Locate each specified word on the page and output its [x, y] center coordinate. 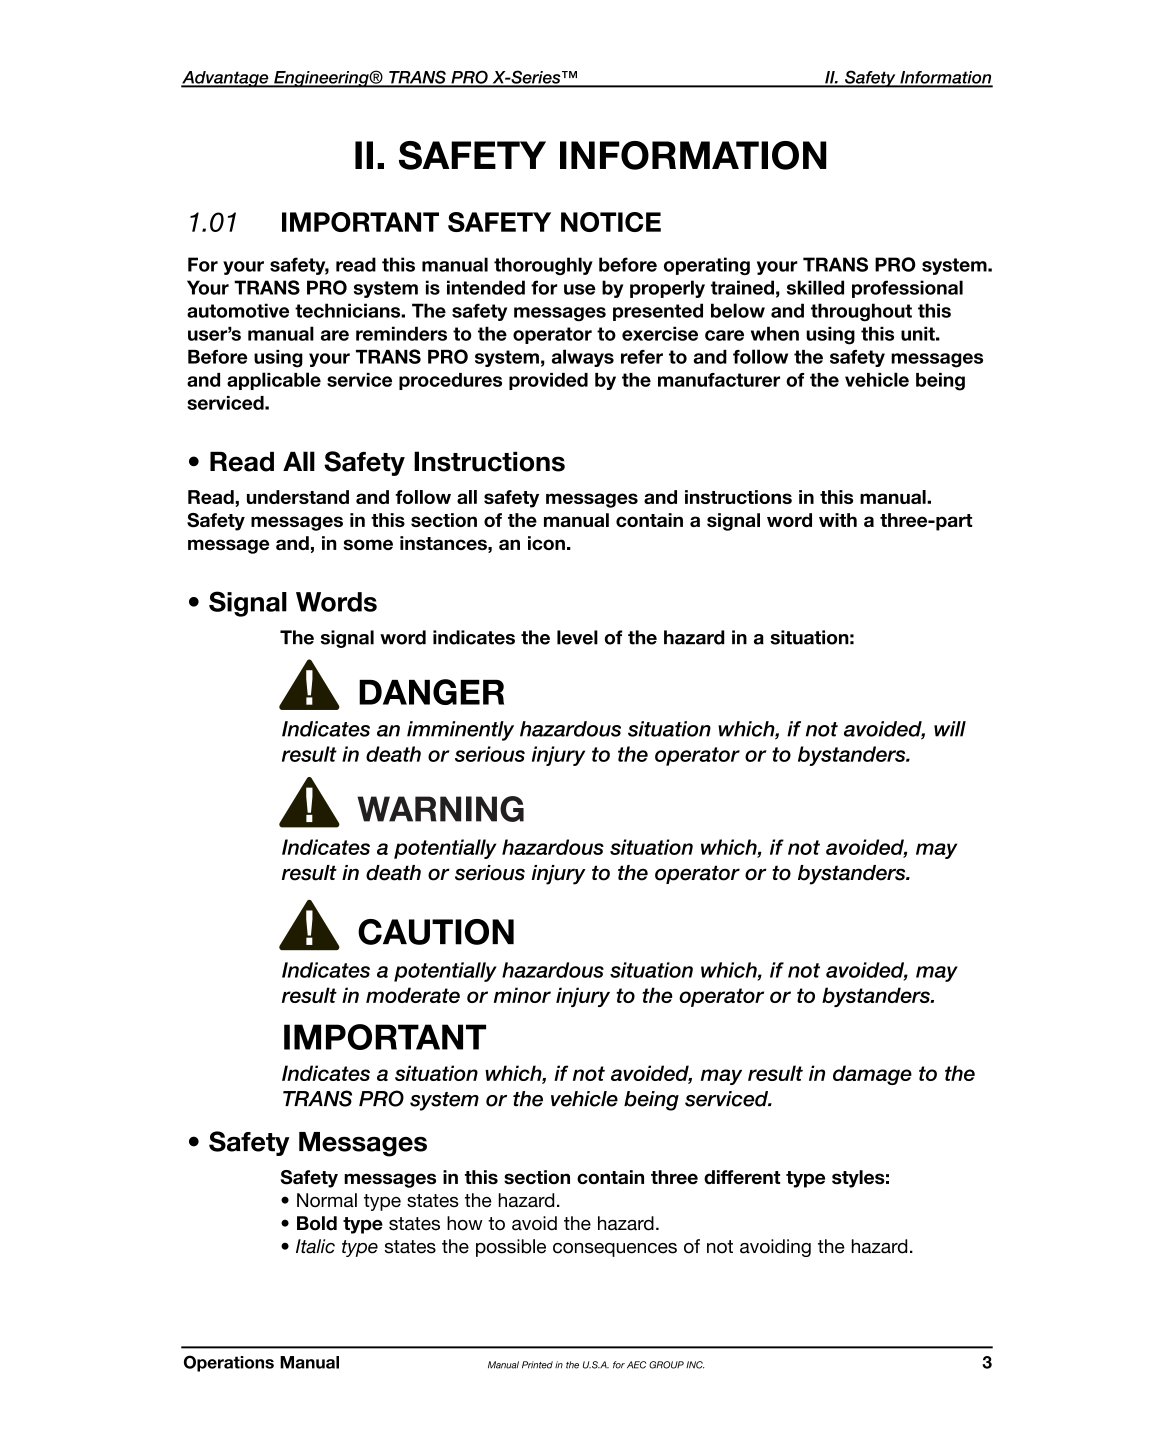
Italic [315, 1246]
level [577, 637]
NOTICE [611, 222]
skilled [815, 287]
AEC [636, 1365]
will [950, 729]
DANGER [431, 692]
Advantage [226, 79]
